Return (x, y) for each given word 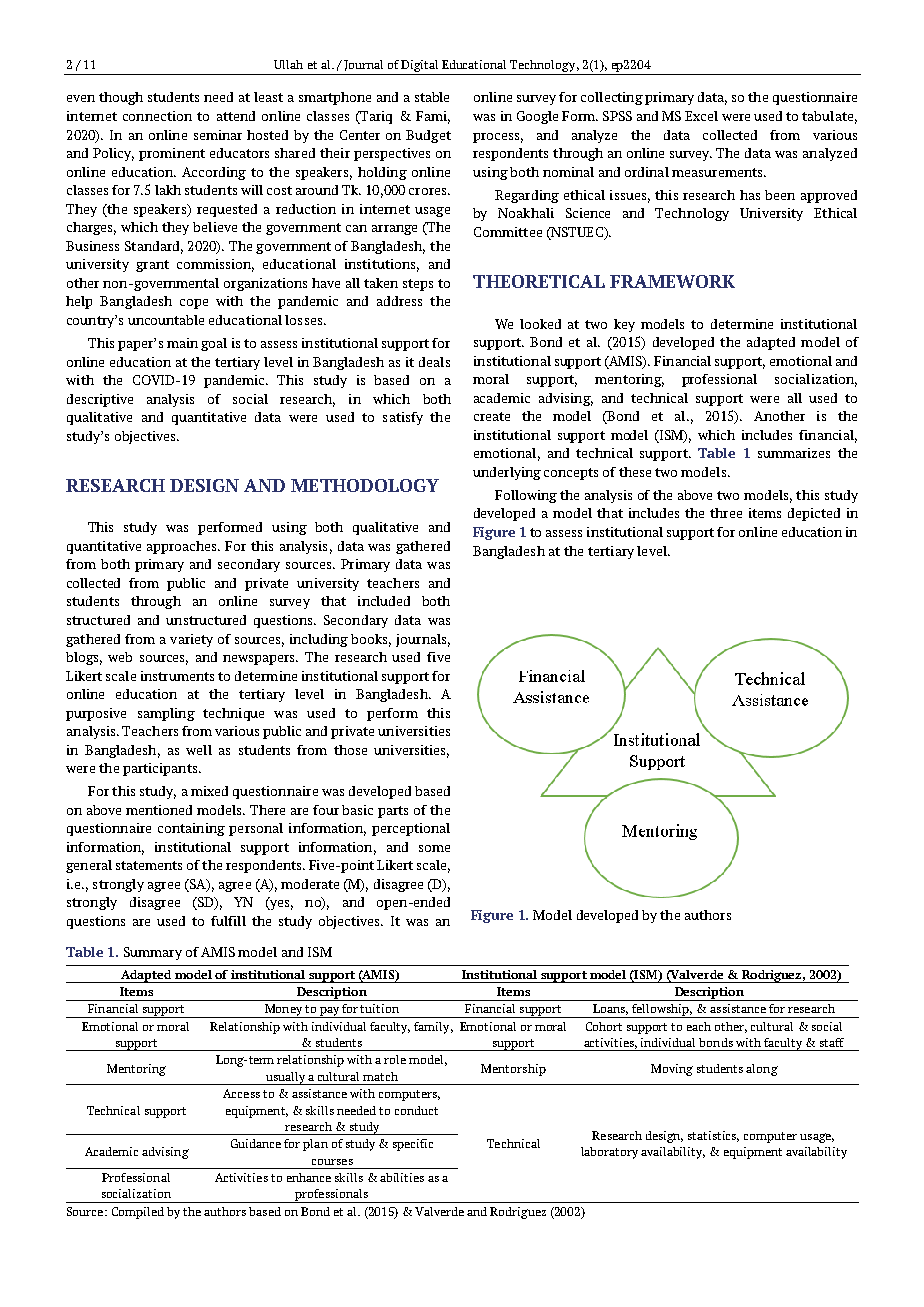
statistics (713, 1136)
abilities (402, 1177)
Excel (701, 116)
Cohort (604, 1026)
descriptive (100, 400)
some (434, 848)
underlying (507, 473)
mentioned (159, 810)
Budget (428, 136)
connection (157, 116)
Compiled (138, 1213)
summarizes (794, 453)
